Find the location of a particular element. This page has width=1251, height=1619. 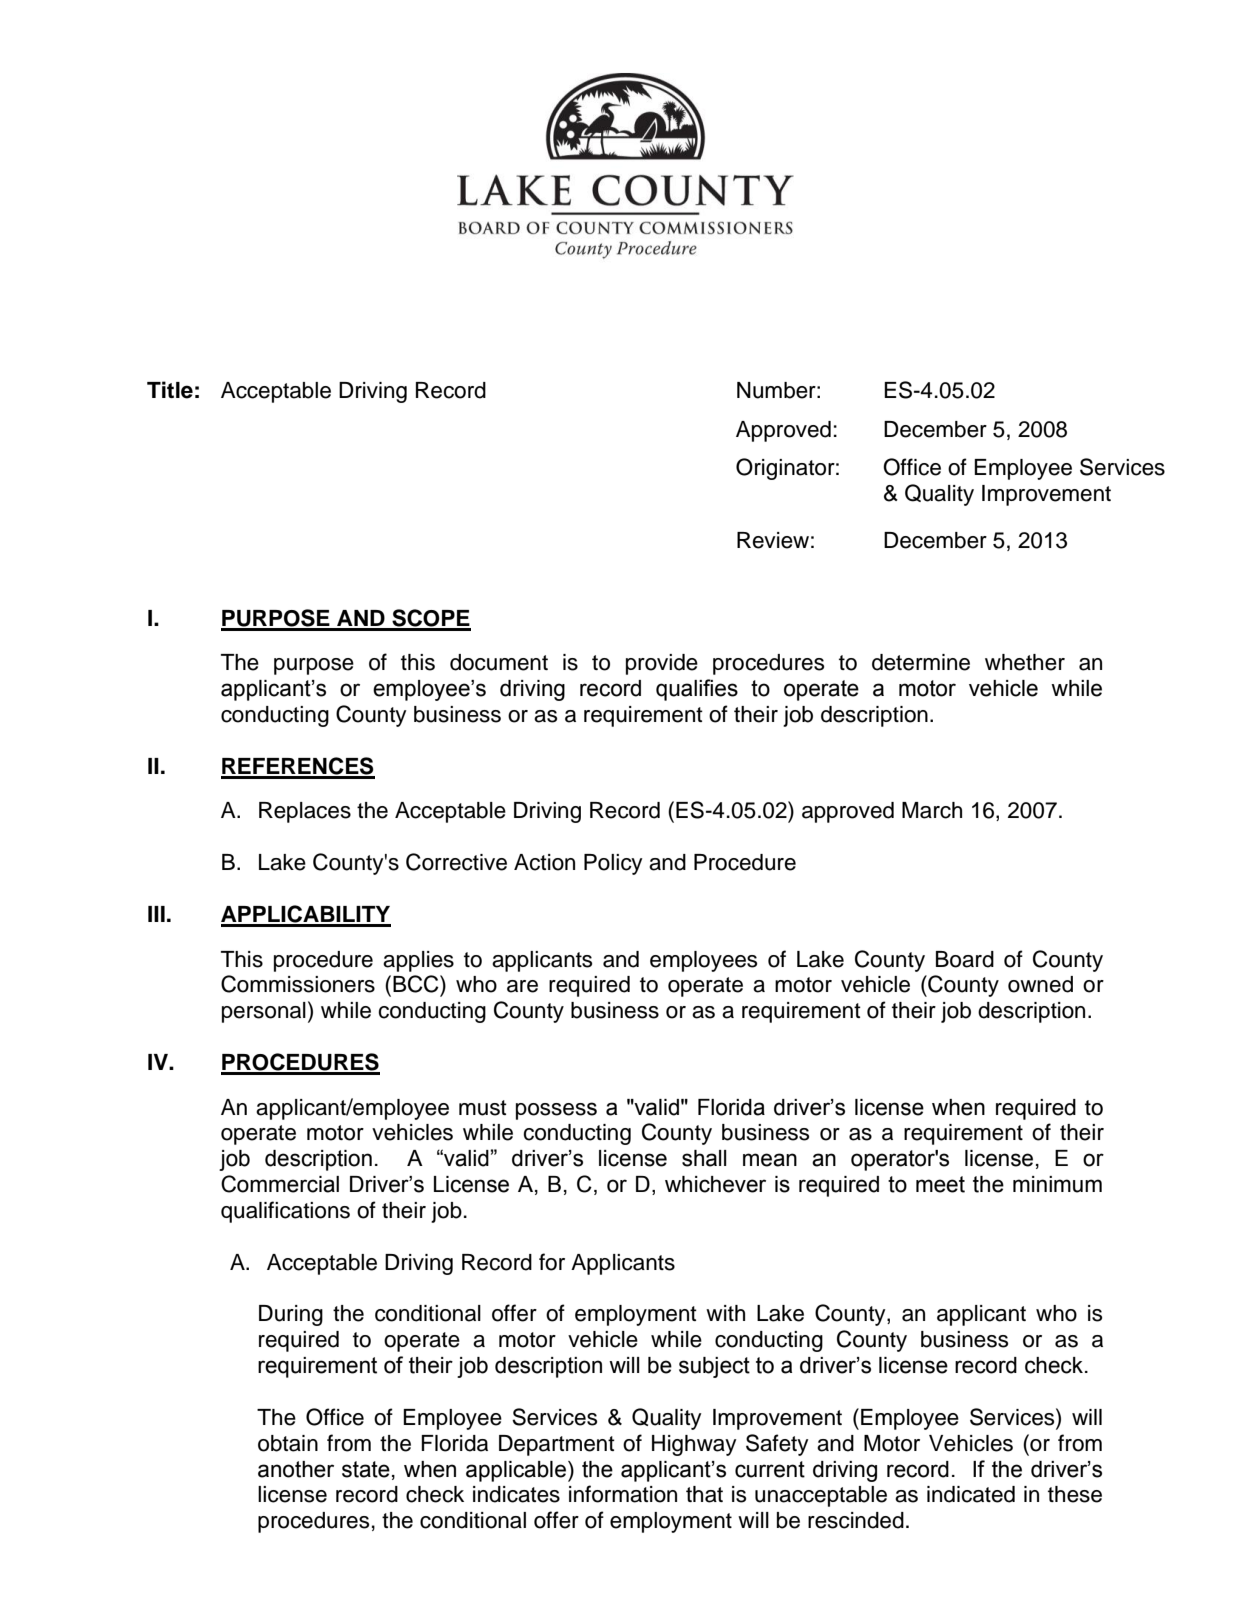

another is located at coordinates (296, 1469).
